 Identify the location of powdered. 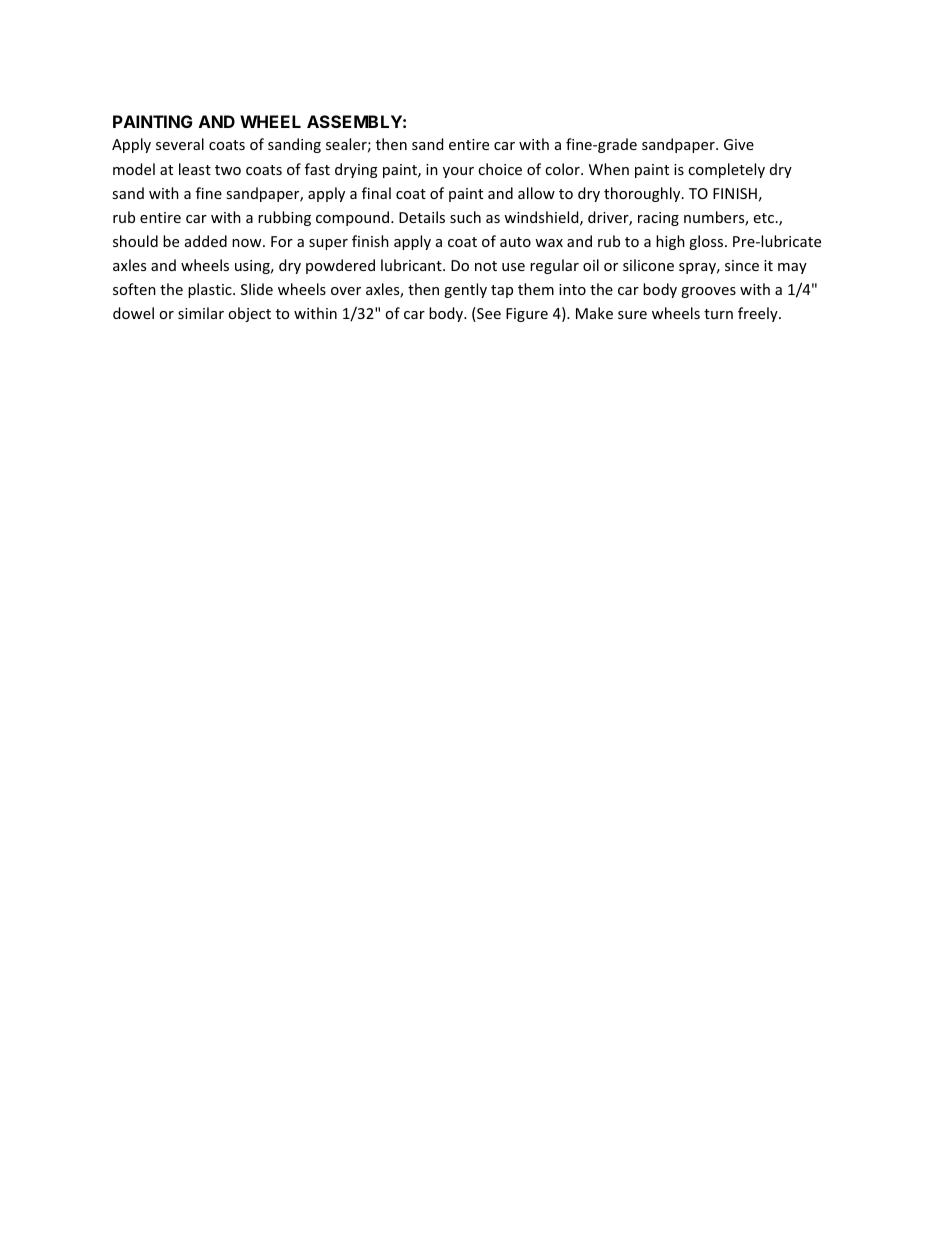
(340, 266).
